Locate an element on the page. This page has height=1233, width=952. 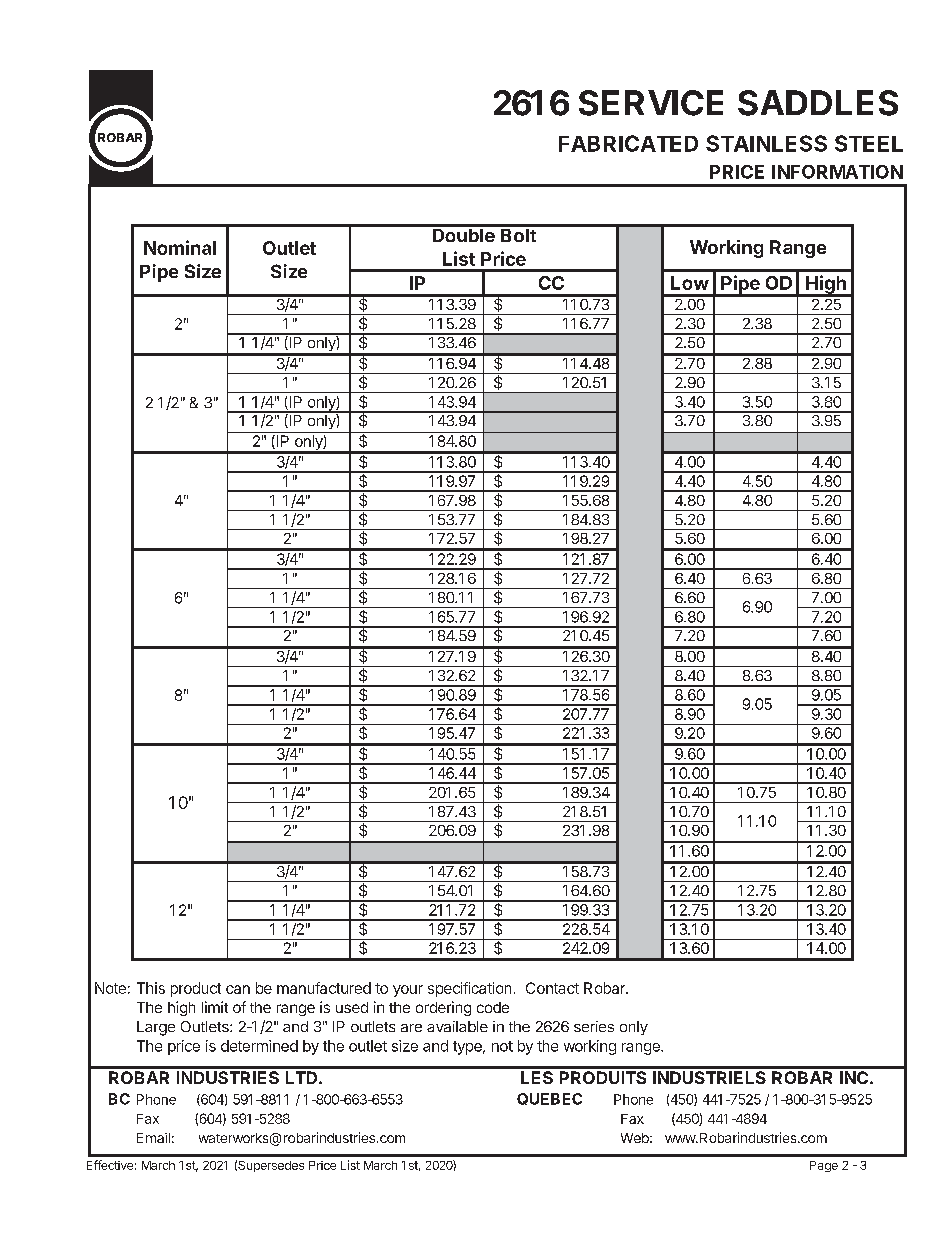
QUEBEC is located at coordinates (549, 1099).
